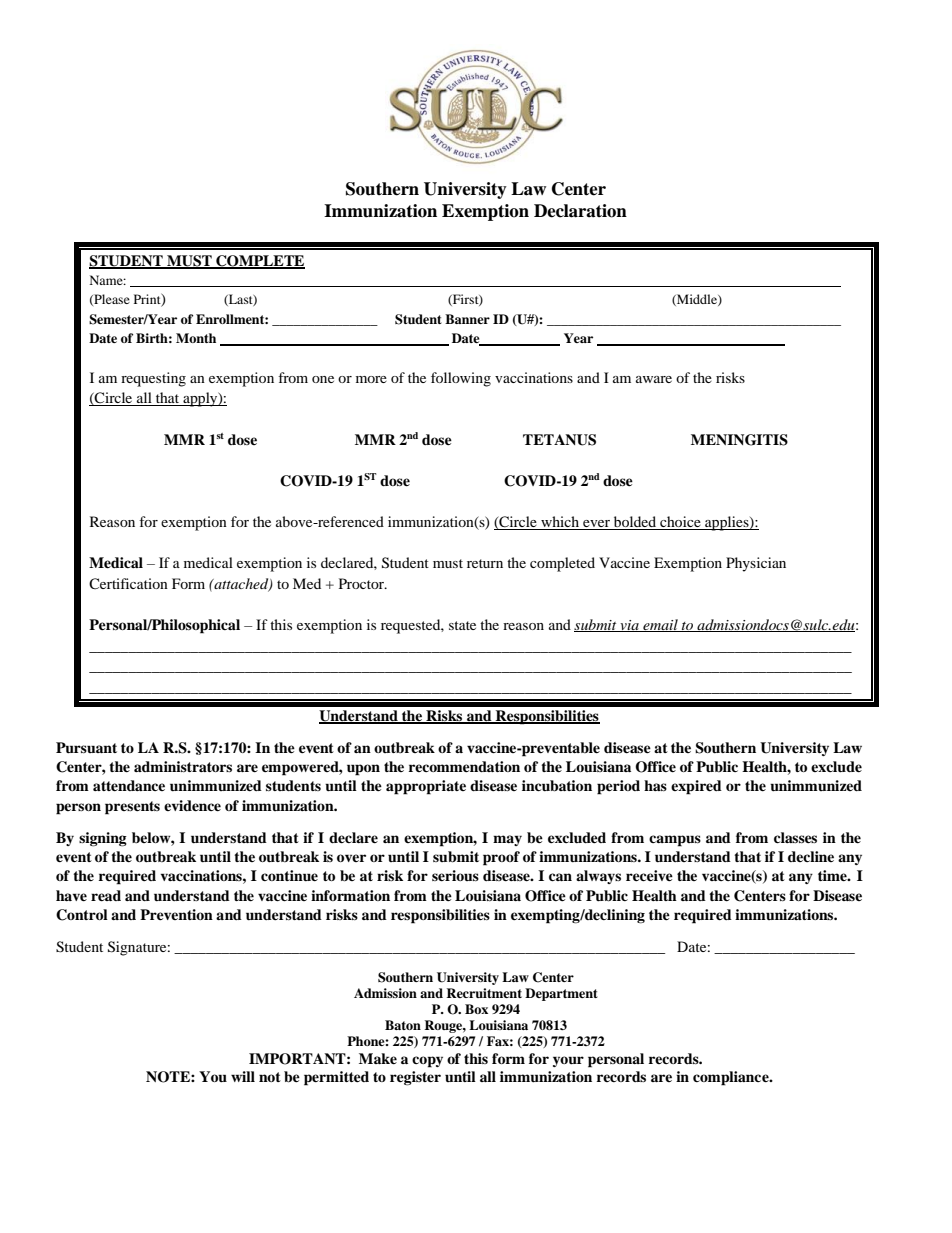 The height and width of the screenshot is (1233, 952). Describe the element at coordinates (128, 583) in the screenshot. I see `Certification` at that location.
